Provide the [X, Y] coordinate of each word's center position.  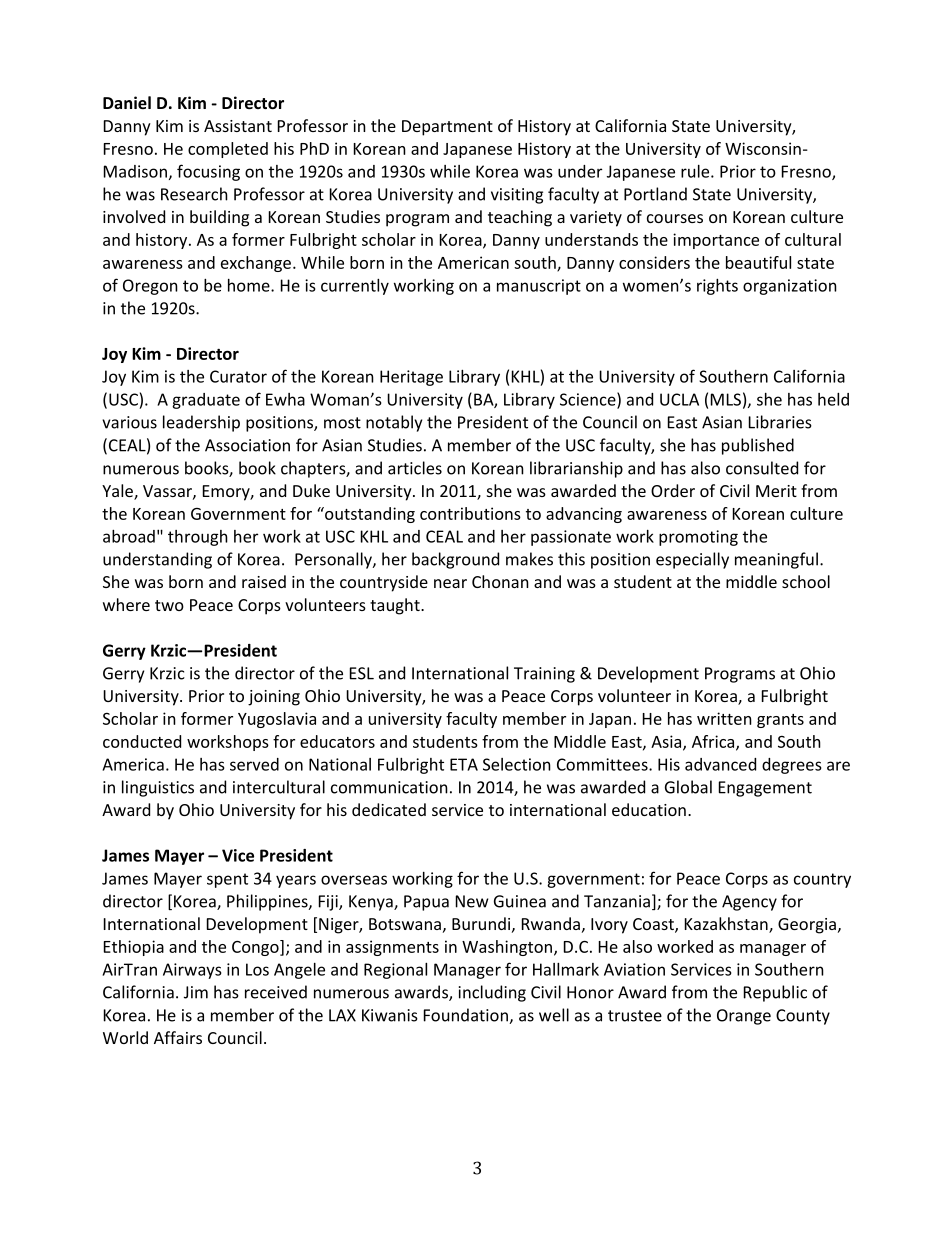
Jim [196, 992]
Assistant [238, 126]
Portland [655, 194]
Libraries [780, 422]
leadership [201, 423]
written [724, 718]
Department [447, 128]
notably [394, 423]
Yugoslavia [277, 720]
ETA [464, 764]
